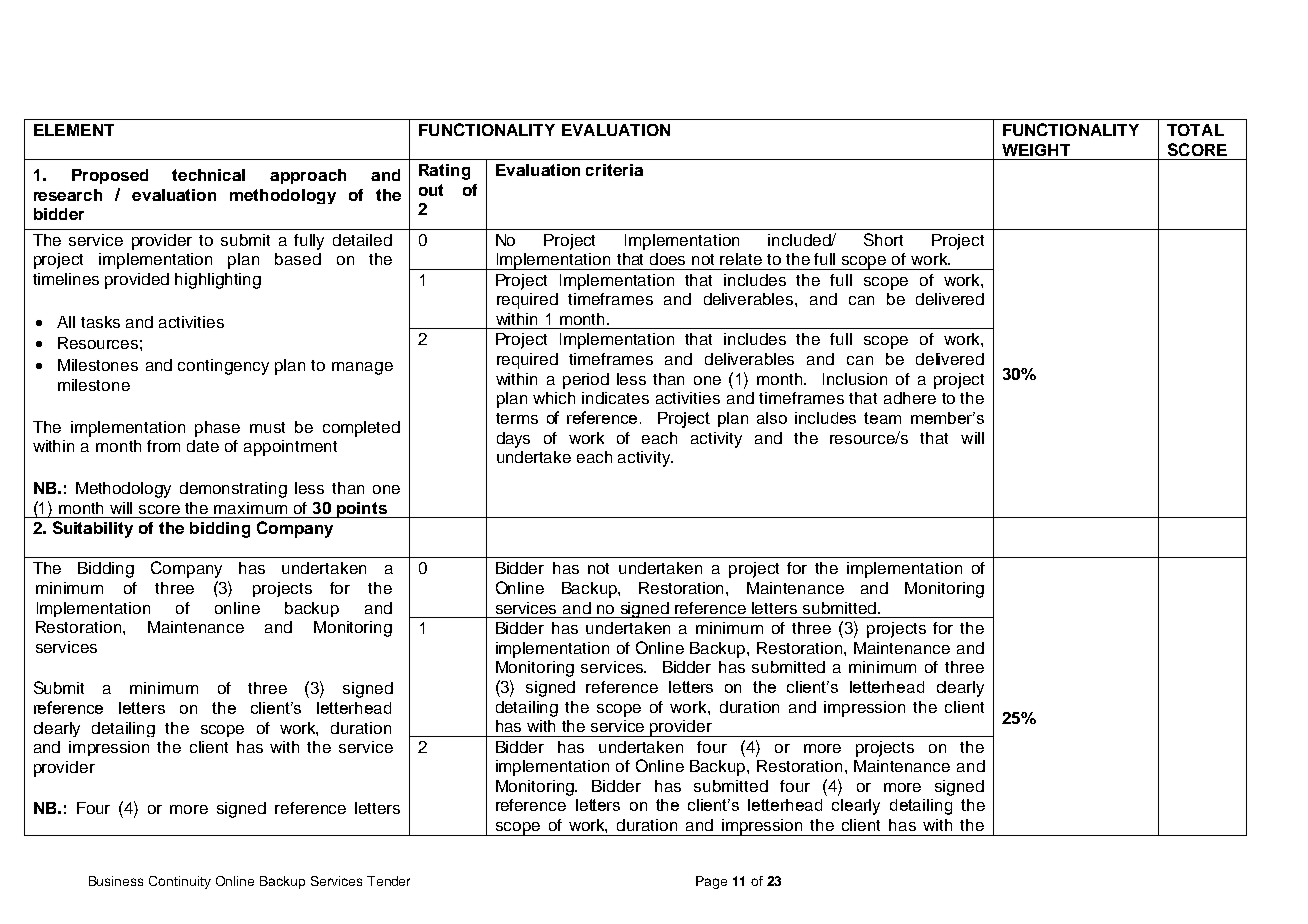  I want to click on technical, so click(208, 175).
